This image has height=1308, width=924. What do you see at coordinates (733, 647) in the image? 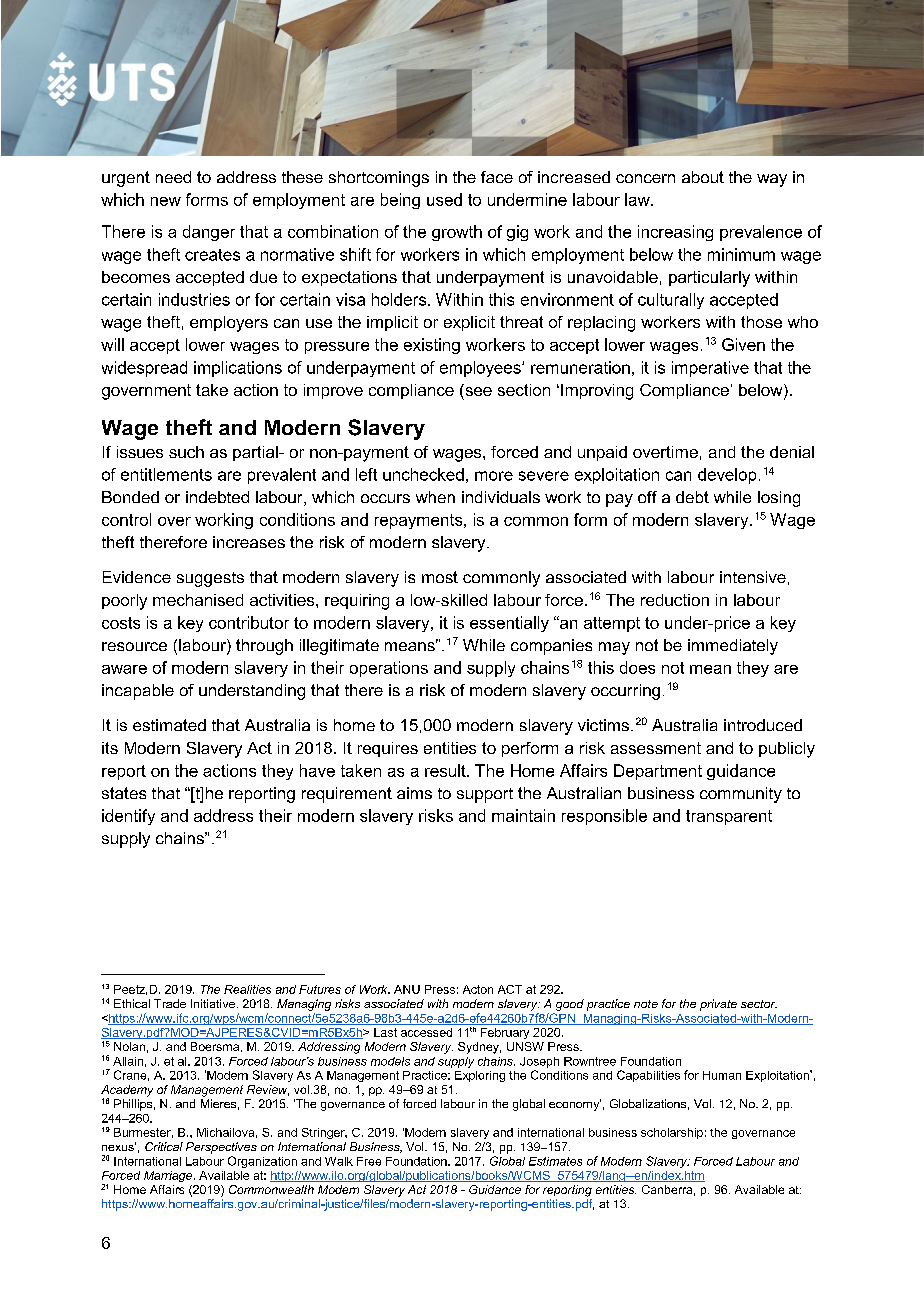
I see `immediately` at bounding box center [733, 647].
